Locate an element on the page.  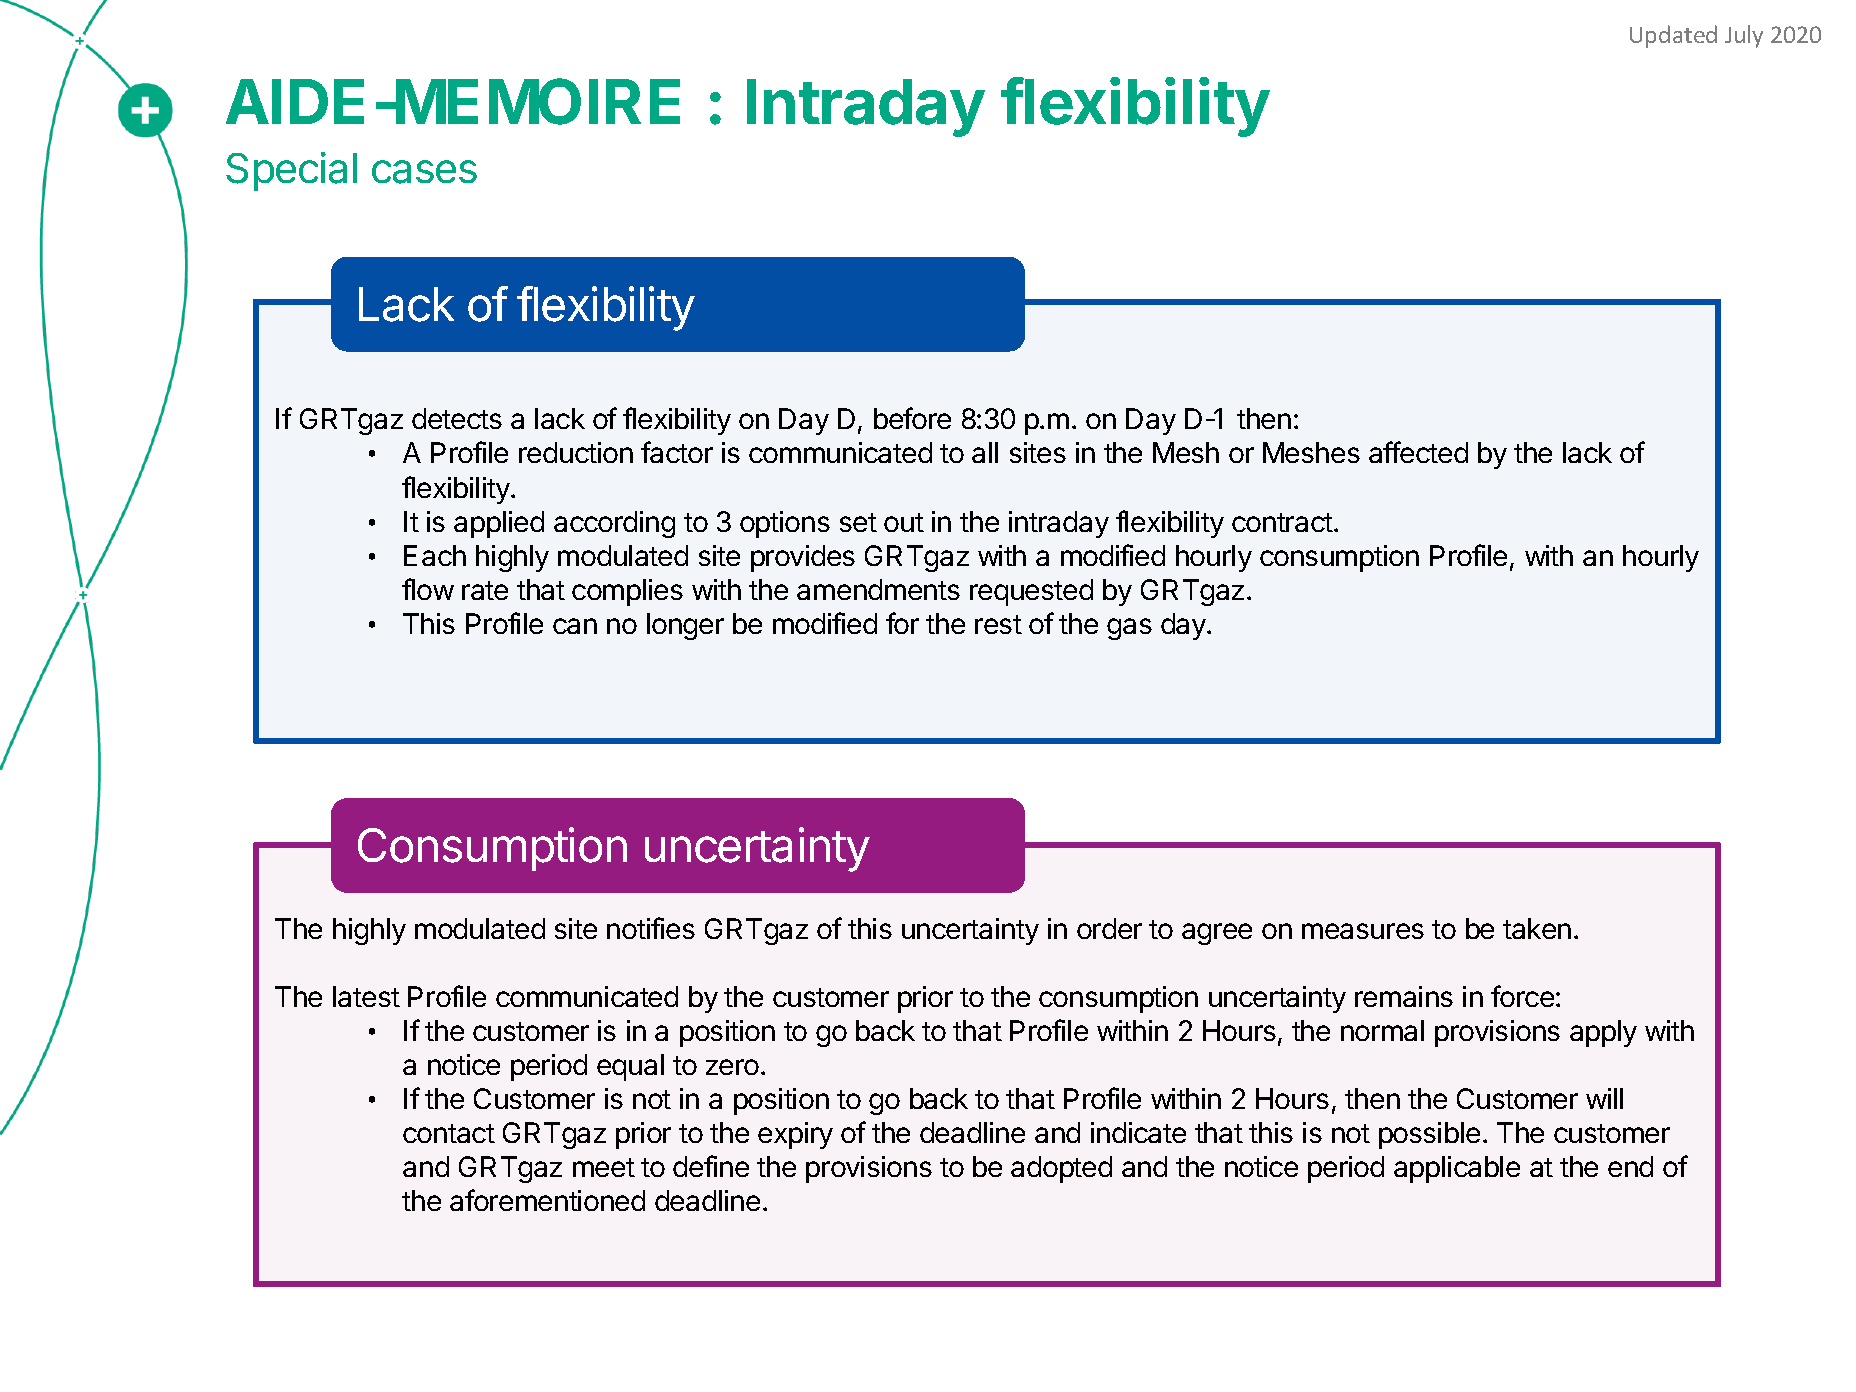
rest is located at coordinates (998, 624).
